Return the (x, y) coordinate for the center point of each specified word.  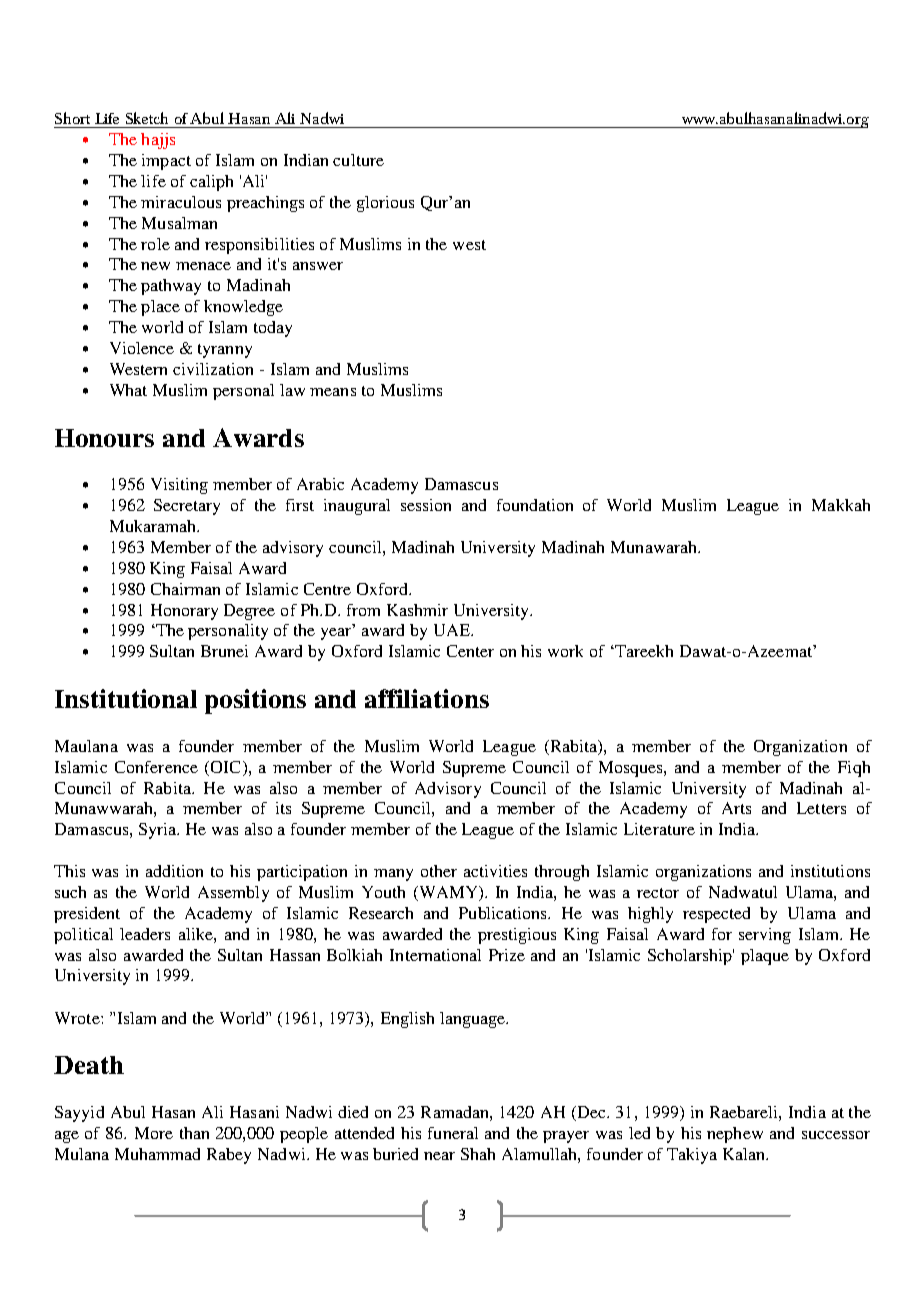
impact (166, 162)
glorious (385, 204)
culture (358, 160)
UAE (453, 630)
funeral (453, 1133)
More (154, 1133)
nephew (735, 1135)
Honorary (184, 612)
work (565, 651)
